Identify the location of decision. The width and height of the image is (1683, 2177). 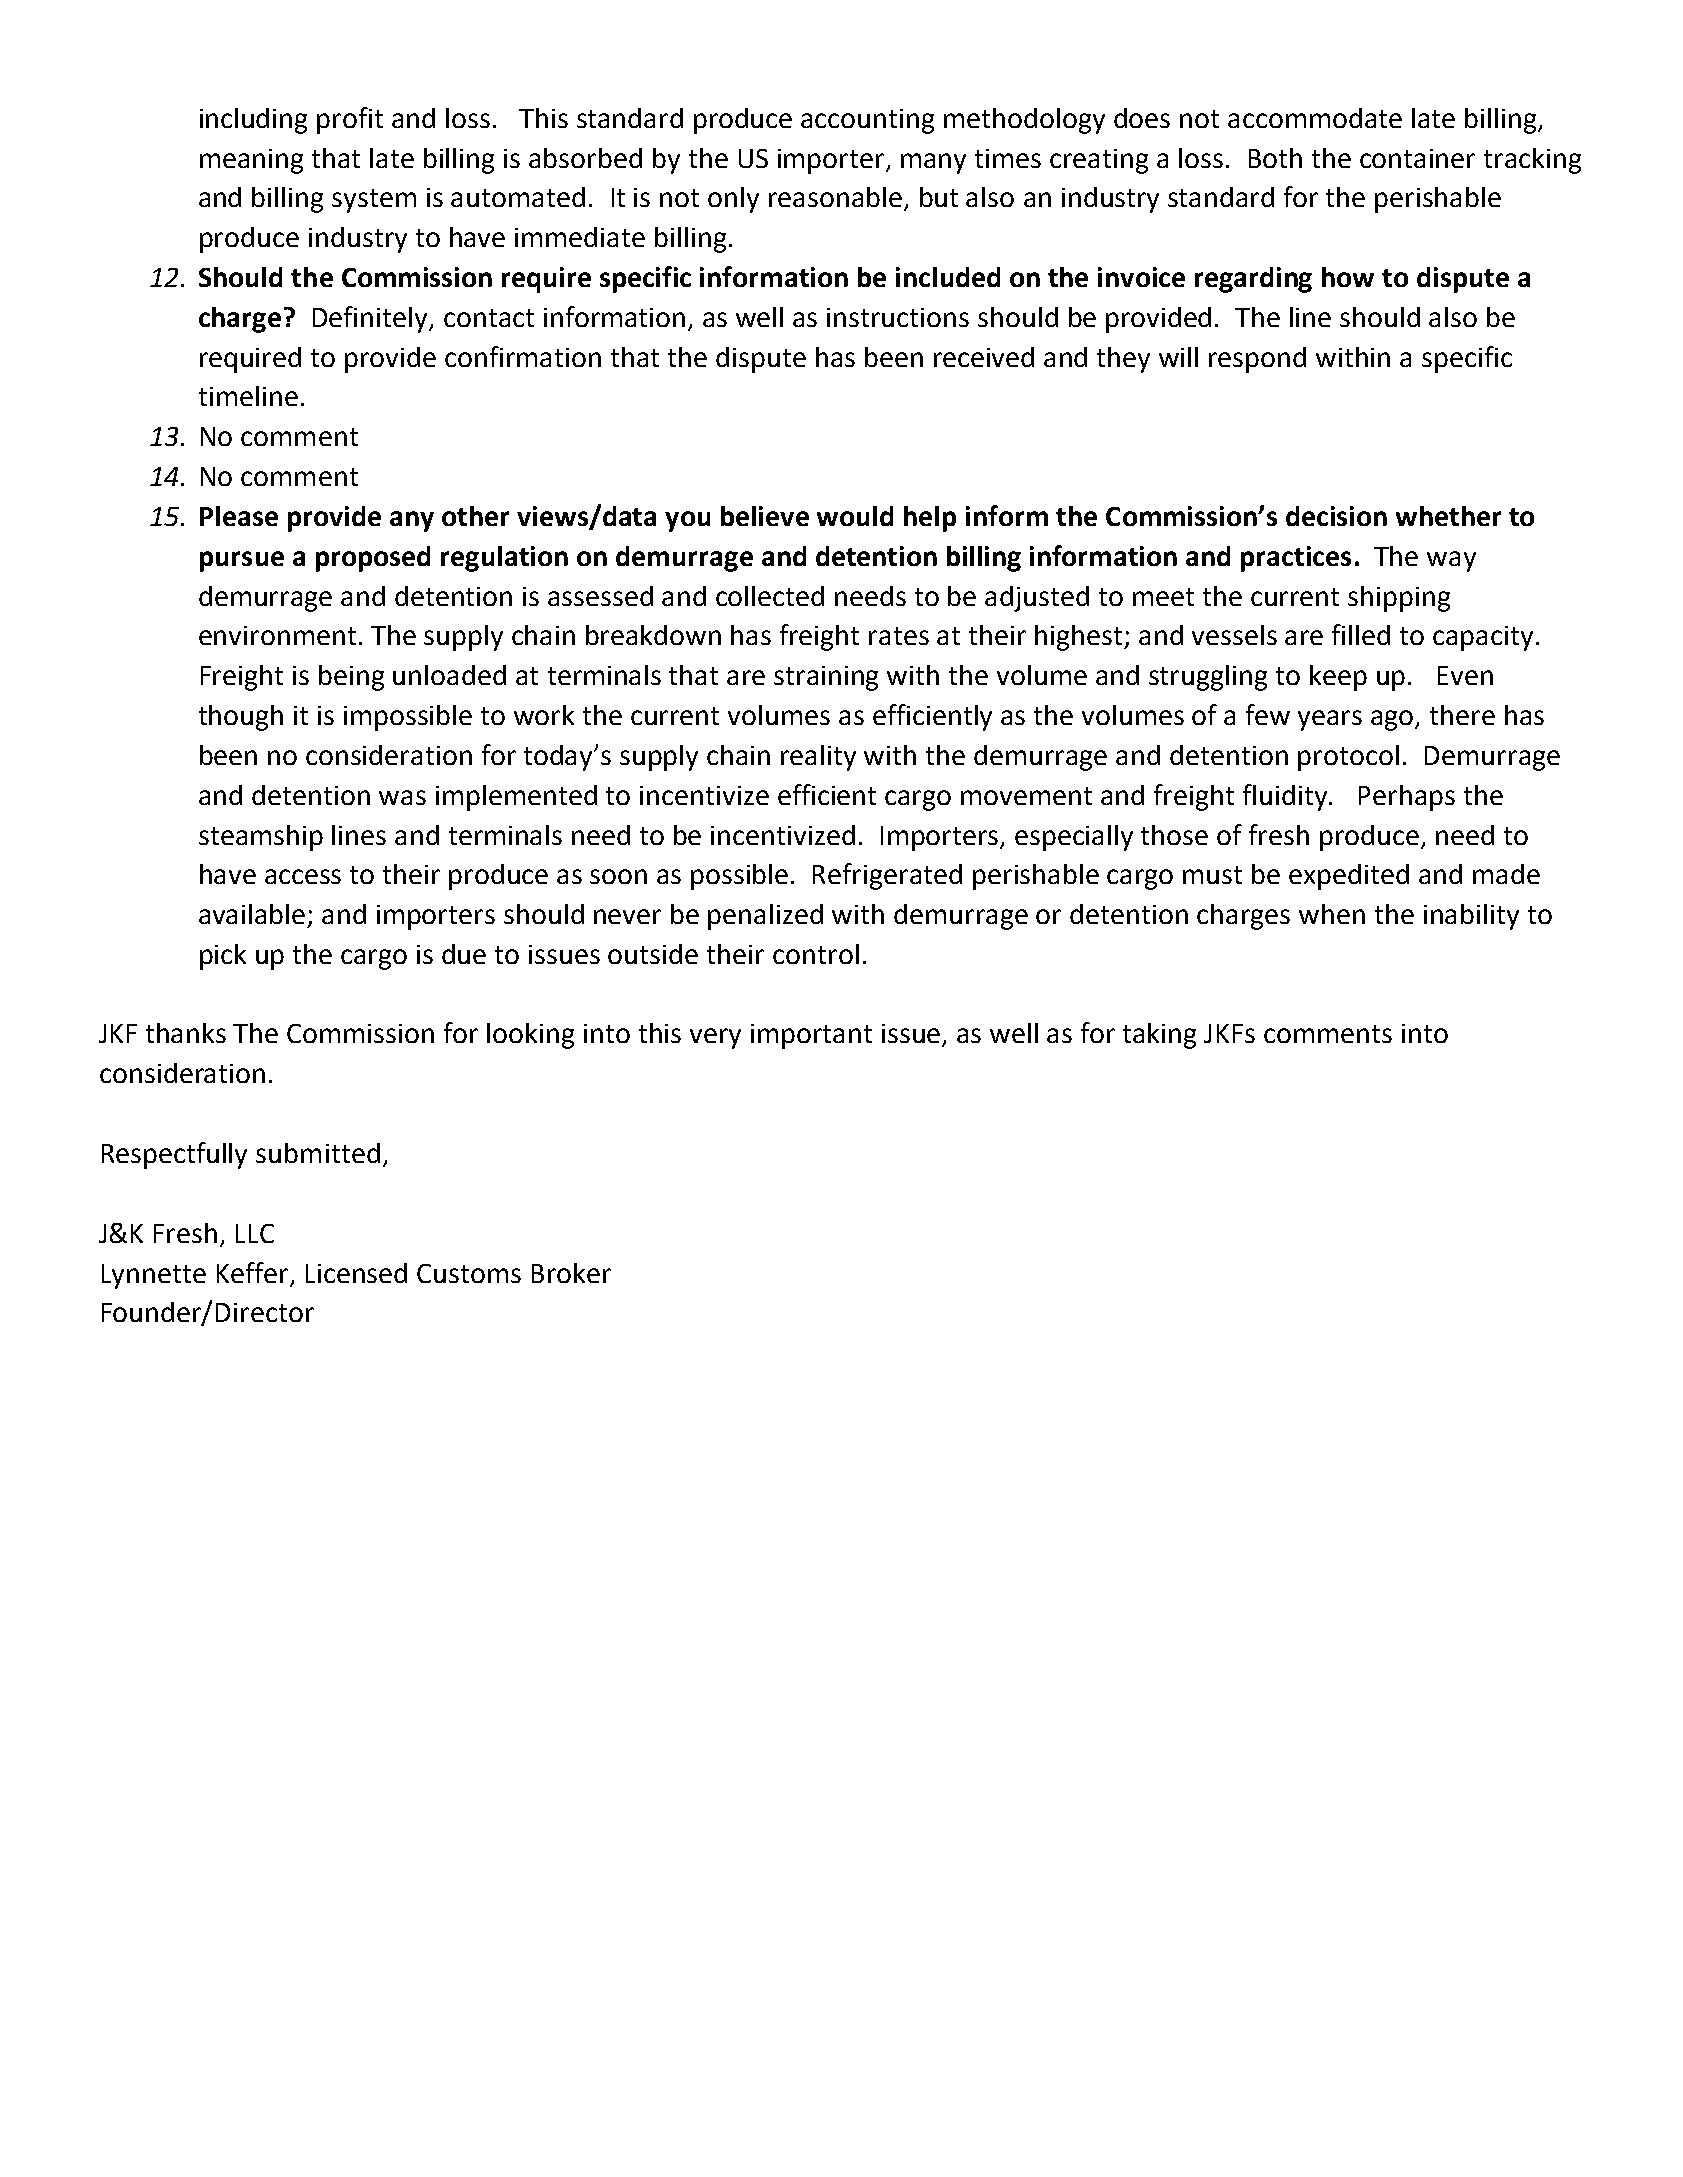
(1336, 516).
